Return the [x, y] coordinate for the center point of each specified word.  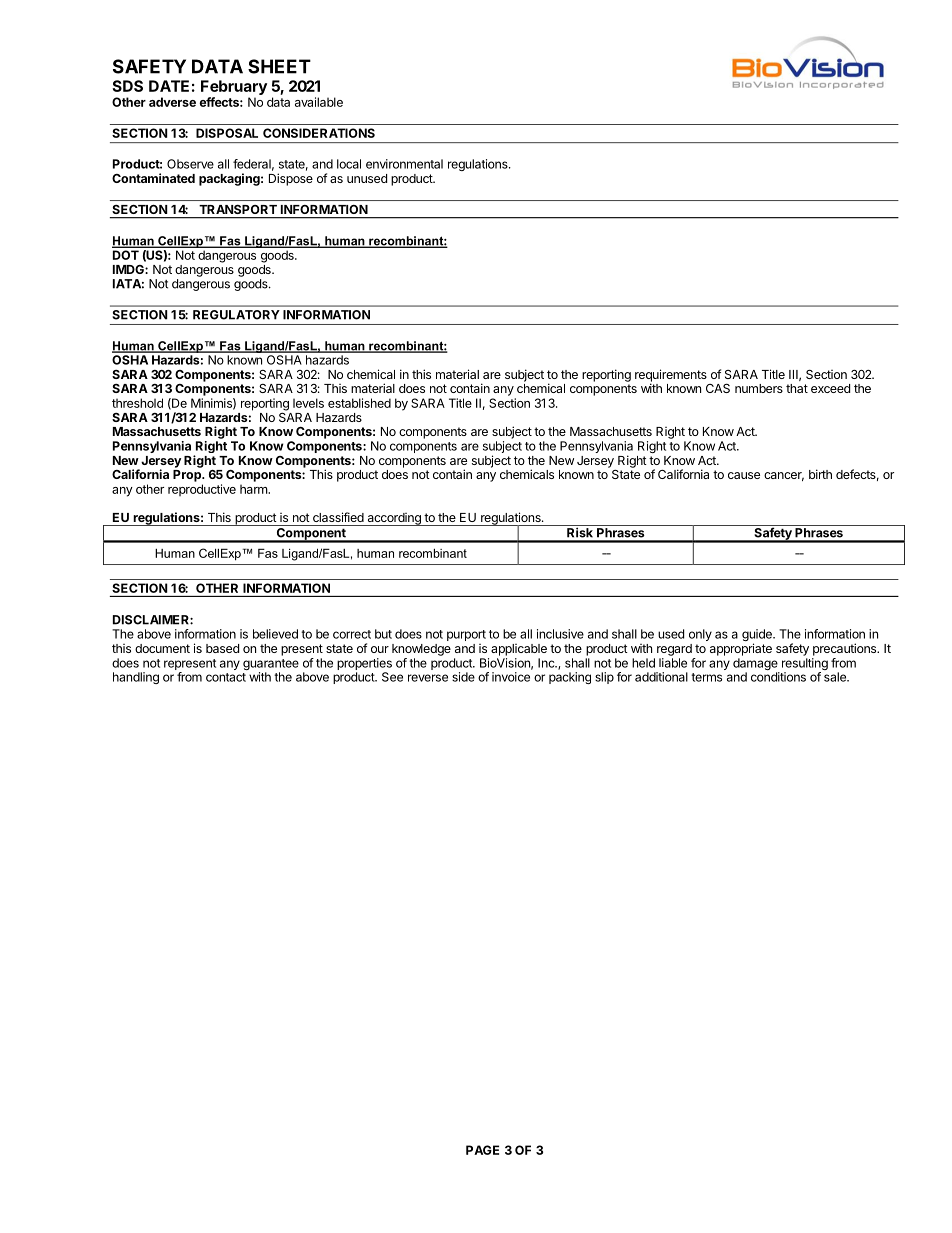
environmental [404, 164]
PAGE [482, 1150]
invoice [511, 677]
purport [466, 635]
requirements [671, 376]
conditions [778, 677]
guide [758, 636]
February [234, 87]
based [222, 648]
